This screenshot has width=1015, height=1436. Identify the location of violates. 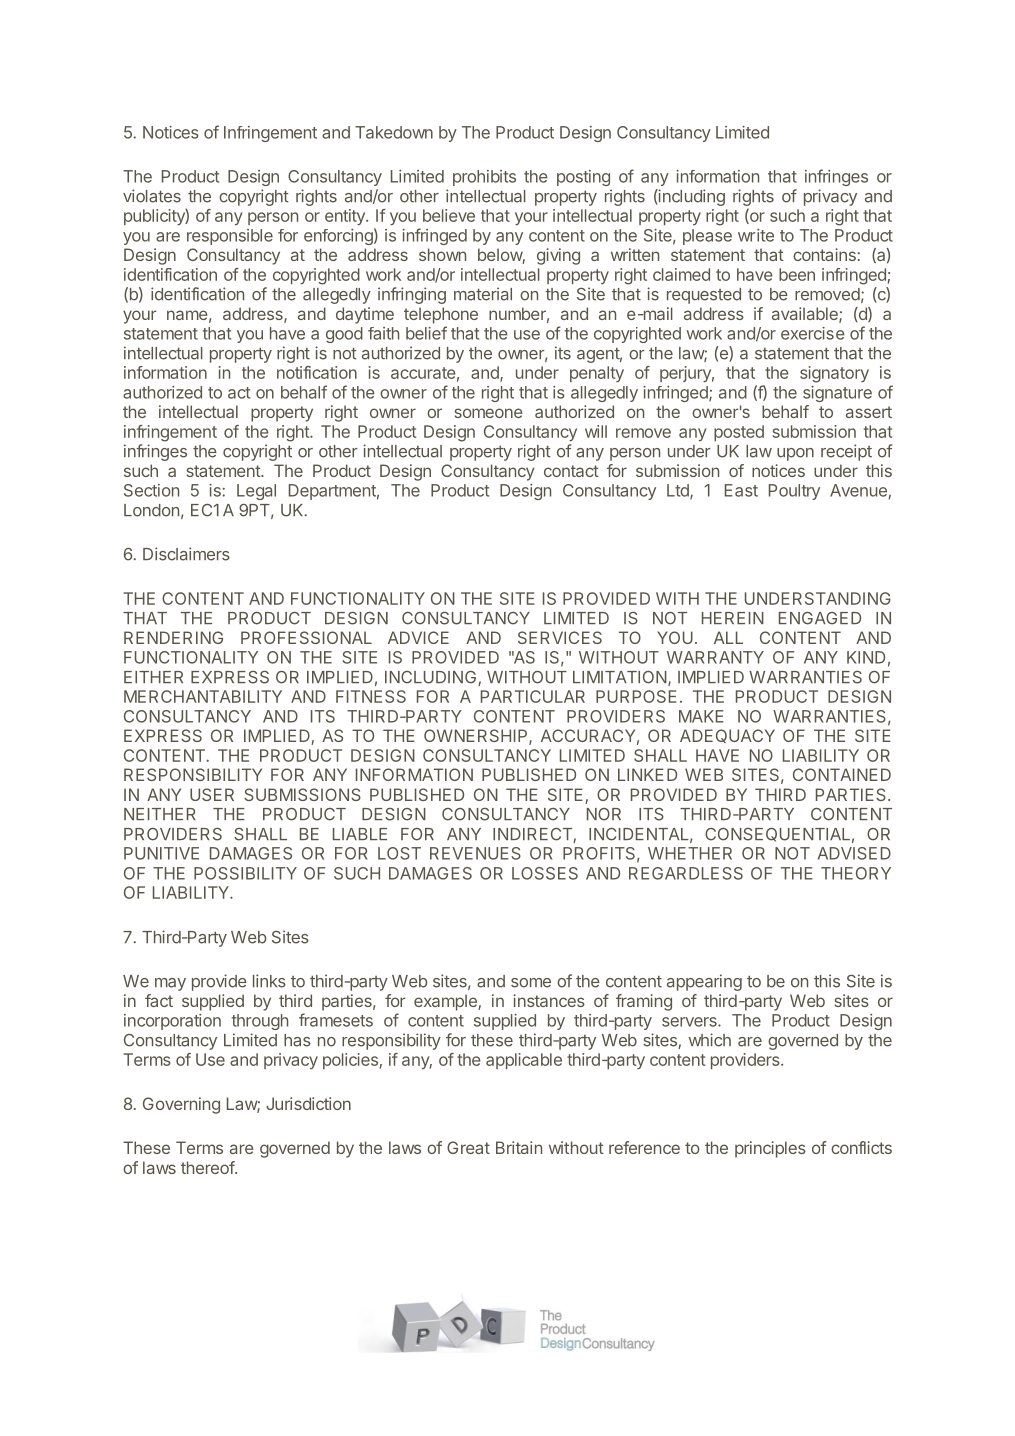
(152, 196).
